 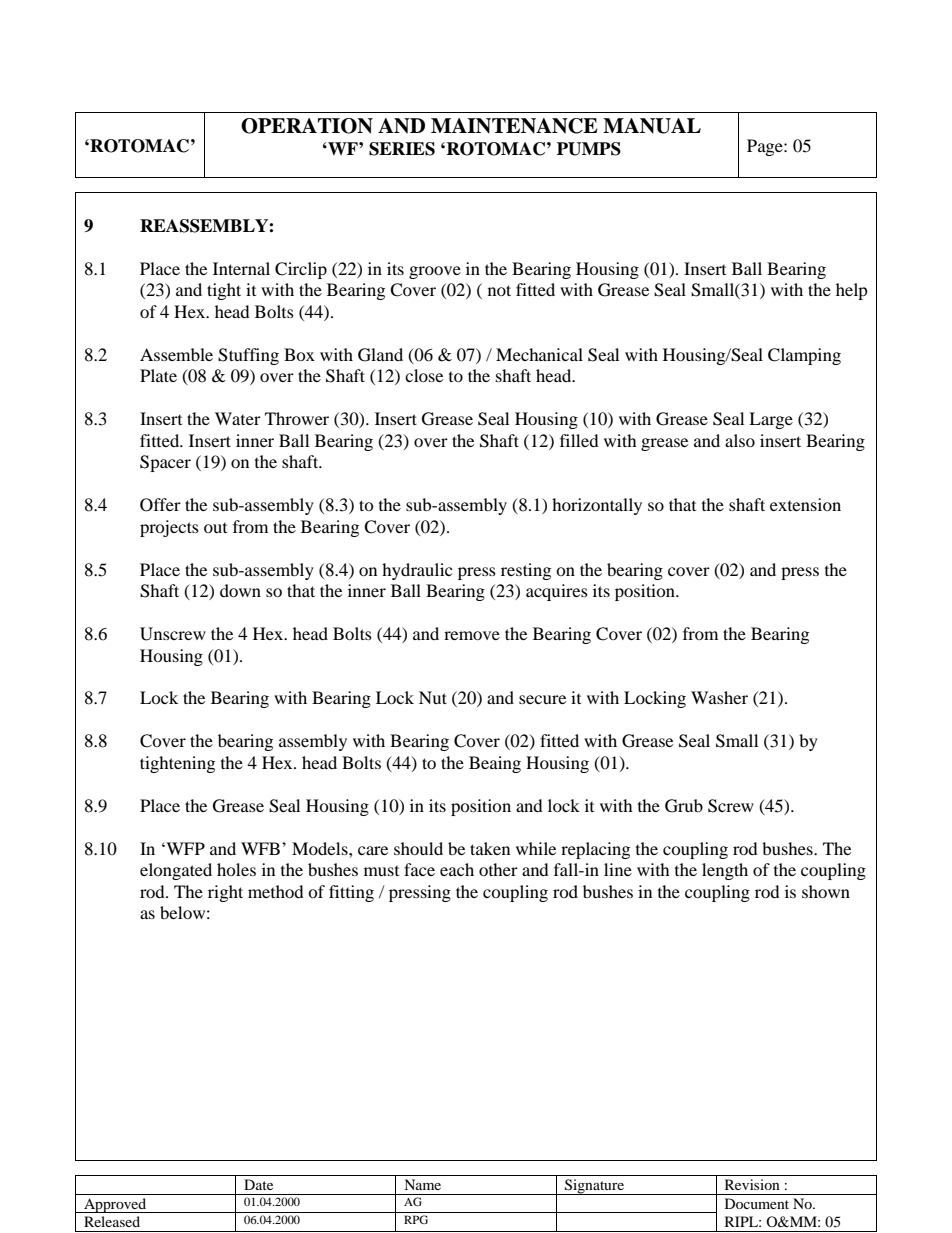 I want to click on other, so click(x=498, y=869).
